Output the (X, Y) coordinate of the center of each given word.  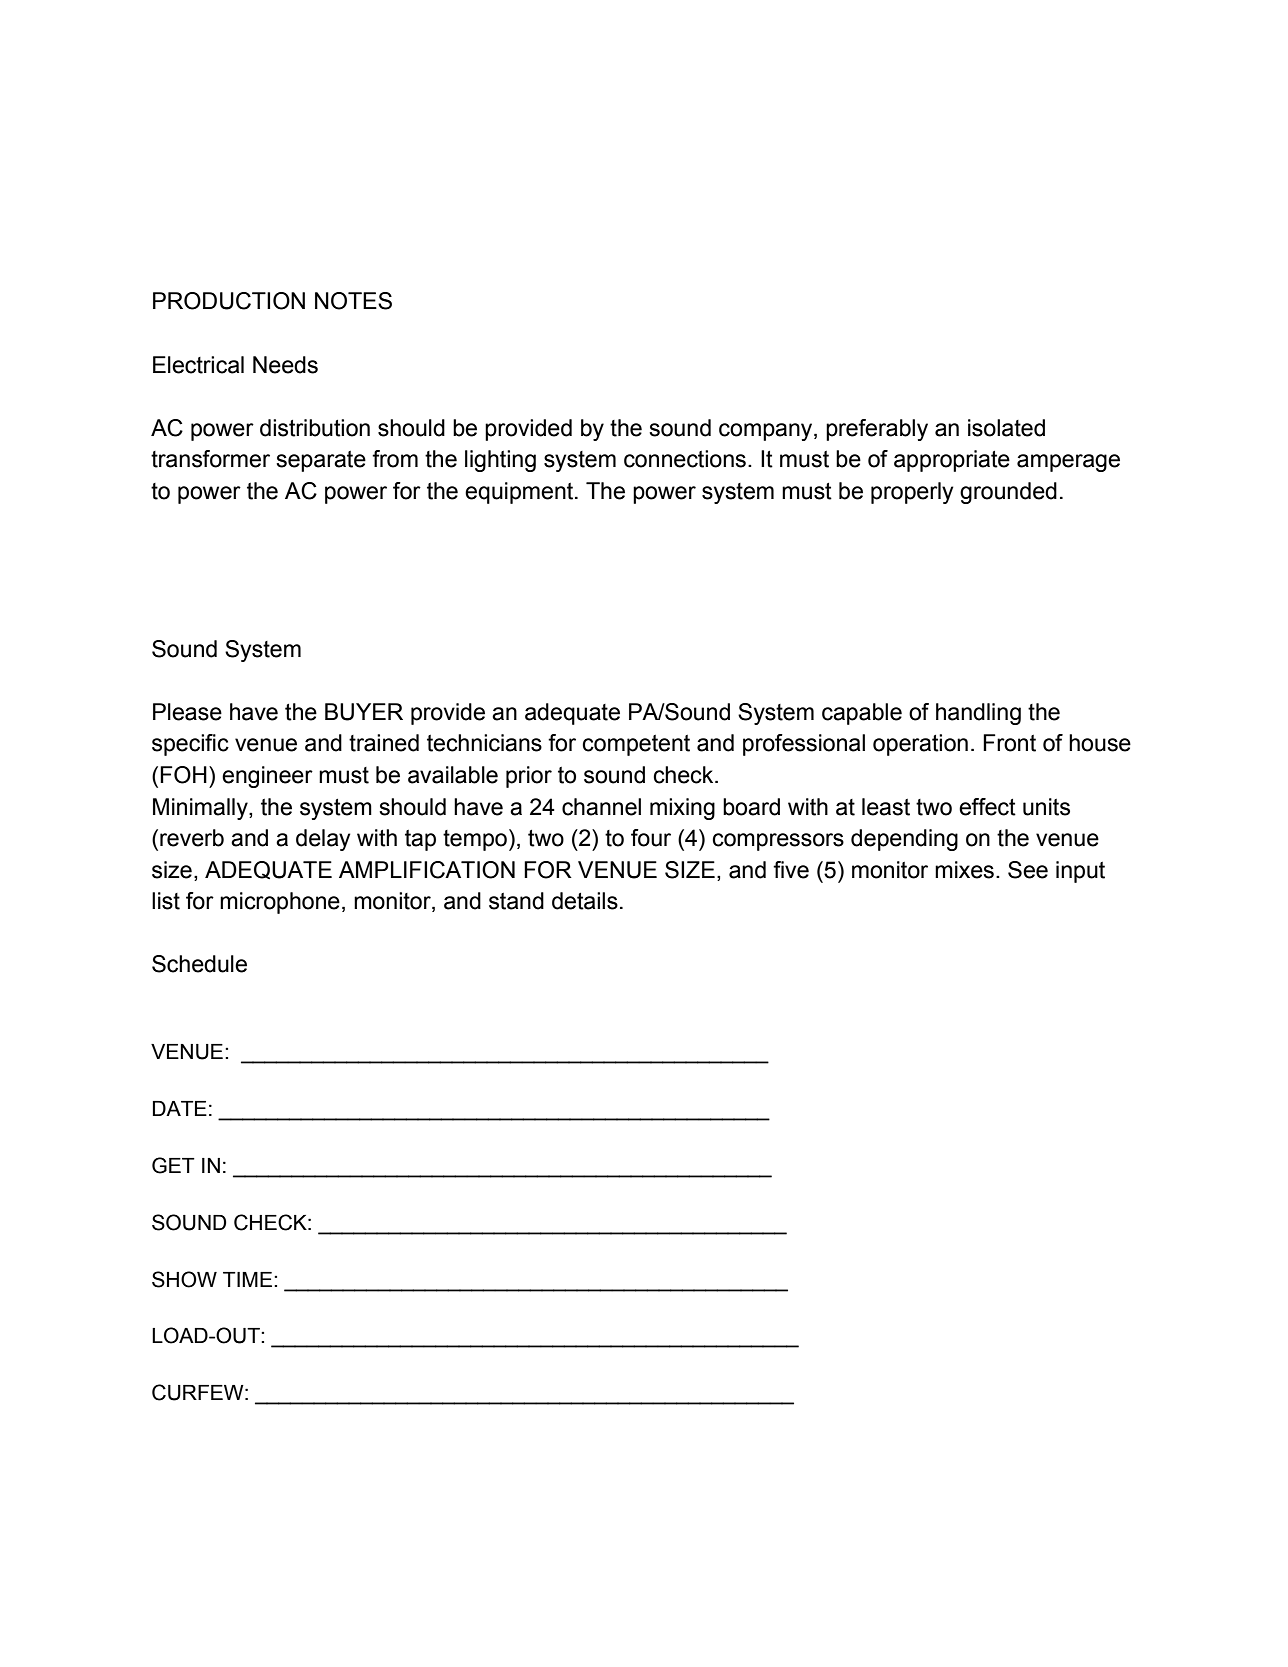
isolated (1006, 428)
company (767, 432)
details (585, 901)
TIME (247, 1279)
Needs (285, 365)
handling (978, 714)
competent (636, 745)
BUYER (364, 712)
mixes (964, 870)
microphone (280, 903)
